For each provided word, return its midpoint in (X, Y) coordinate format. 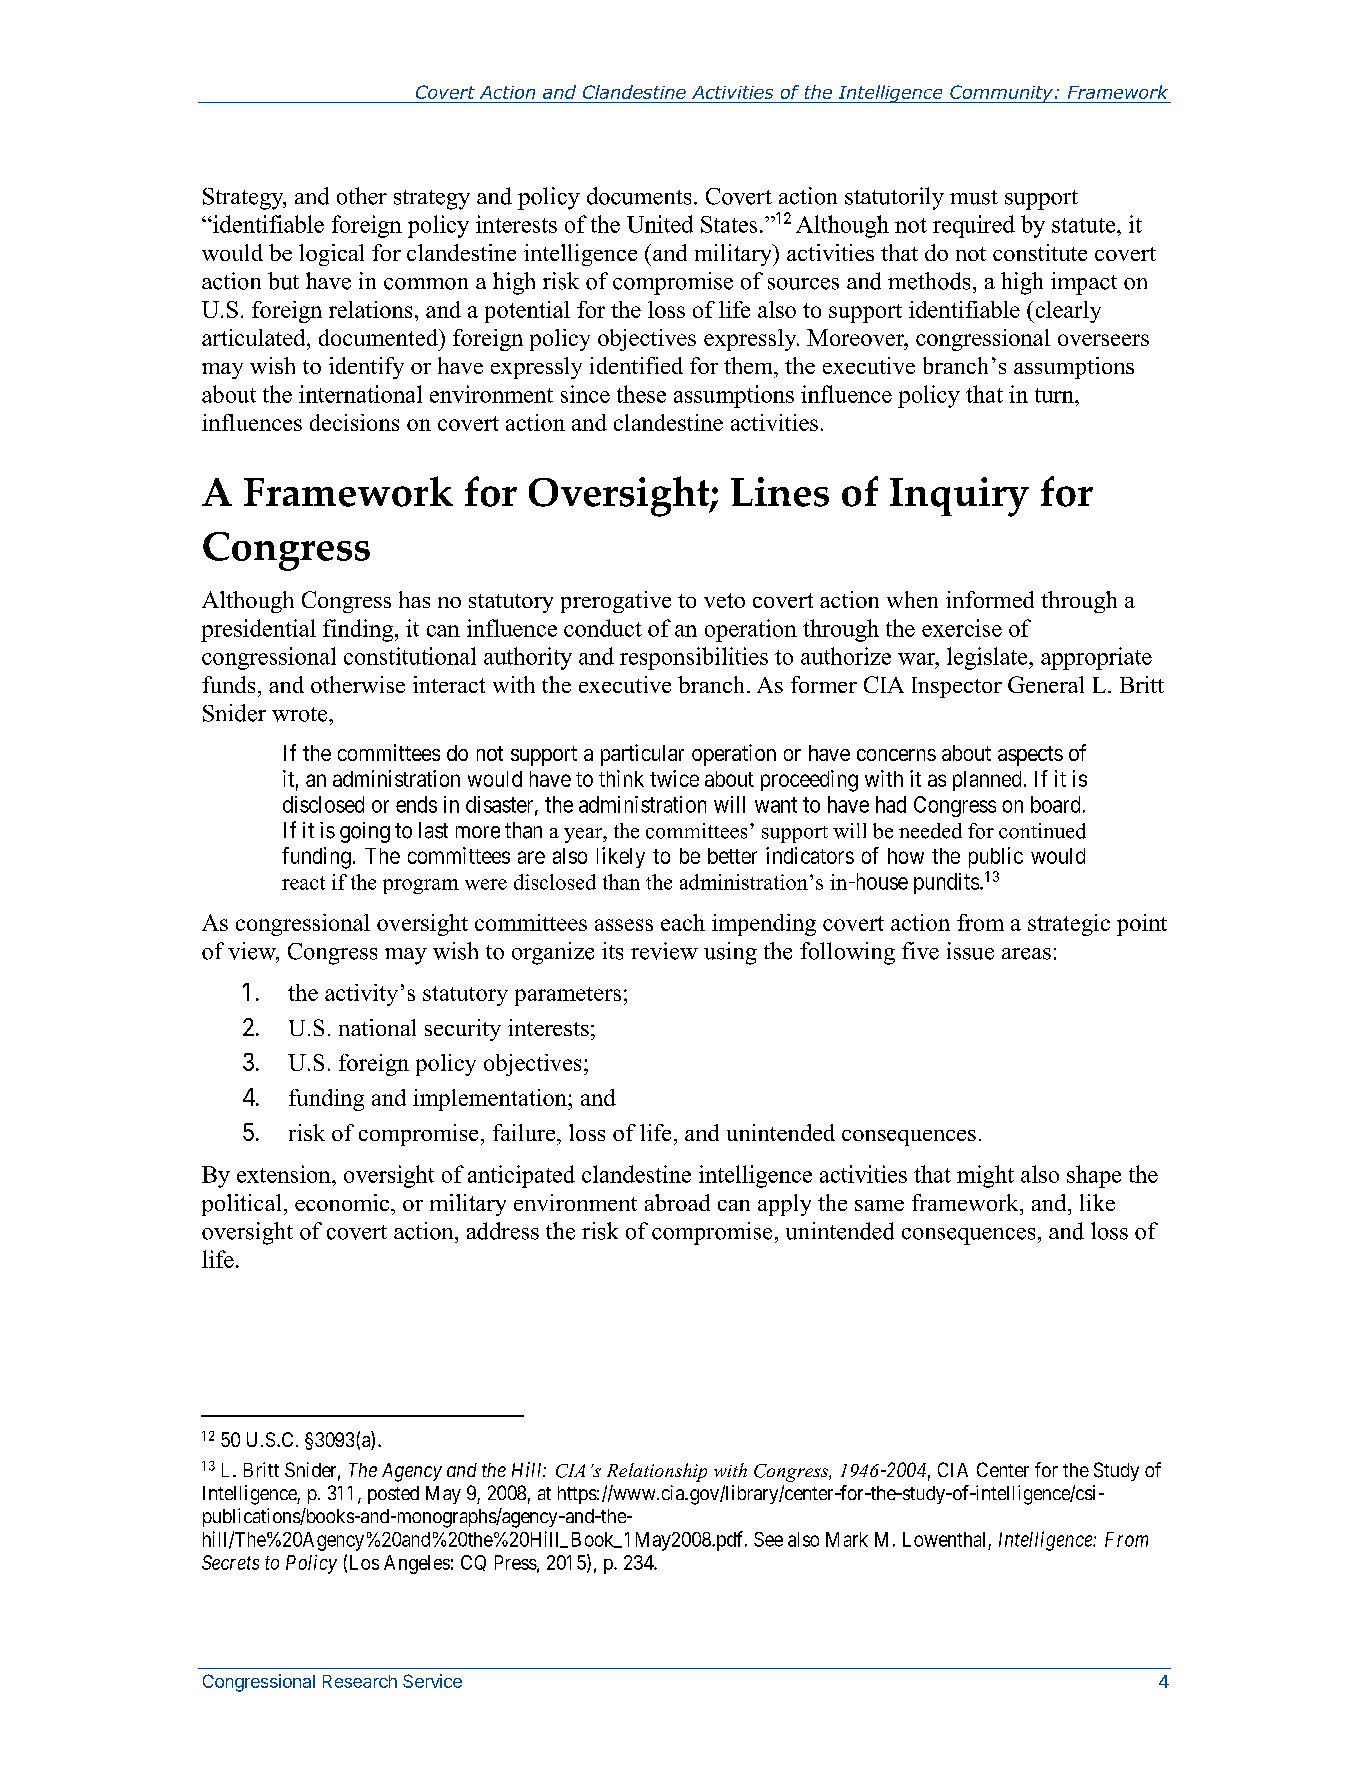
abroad (677, 1202)
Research (360, 1681)
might (985, 1176)
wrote (301, 714)
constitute (1040, 252)
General (1046, 684)
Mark (847, 1539)
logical (331, 255)
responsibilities (694, 658)
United (660, 224)
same (879, 1205)
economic (343, 1202)
